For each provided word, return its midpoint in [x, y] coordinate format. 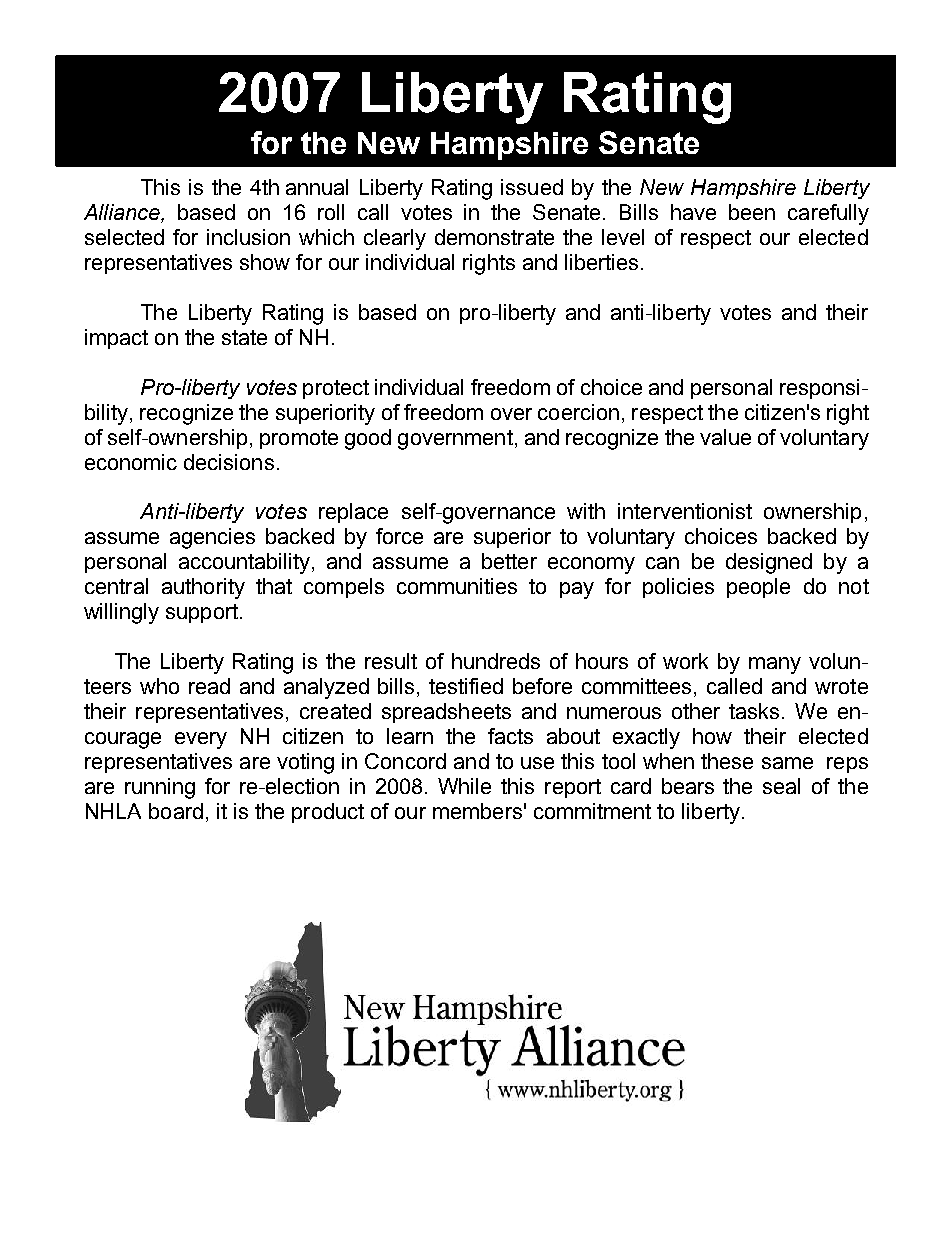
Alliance [123, 212]
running [160, 788]
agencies [212, 538]
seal [781, 786]
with [586, 511]
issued [532, 187]
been [752, 212]
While [464, 786]
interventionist [685, 511]
